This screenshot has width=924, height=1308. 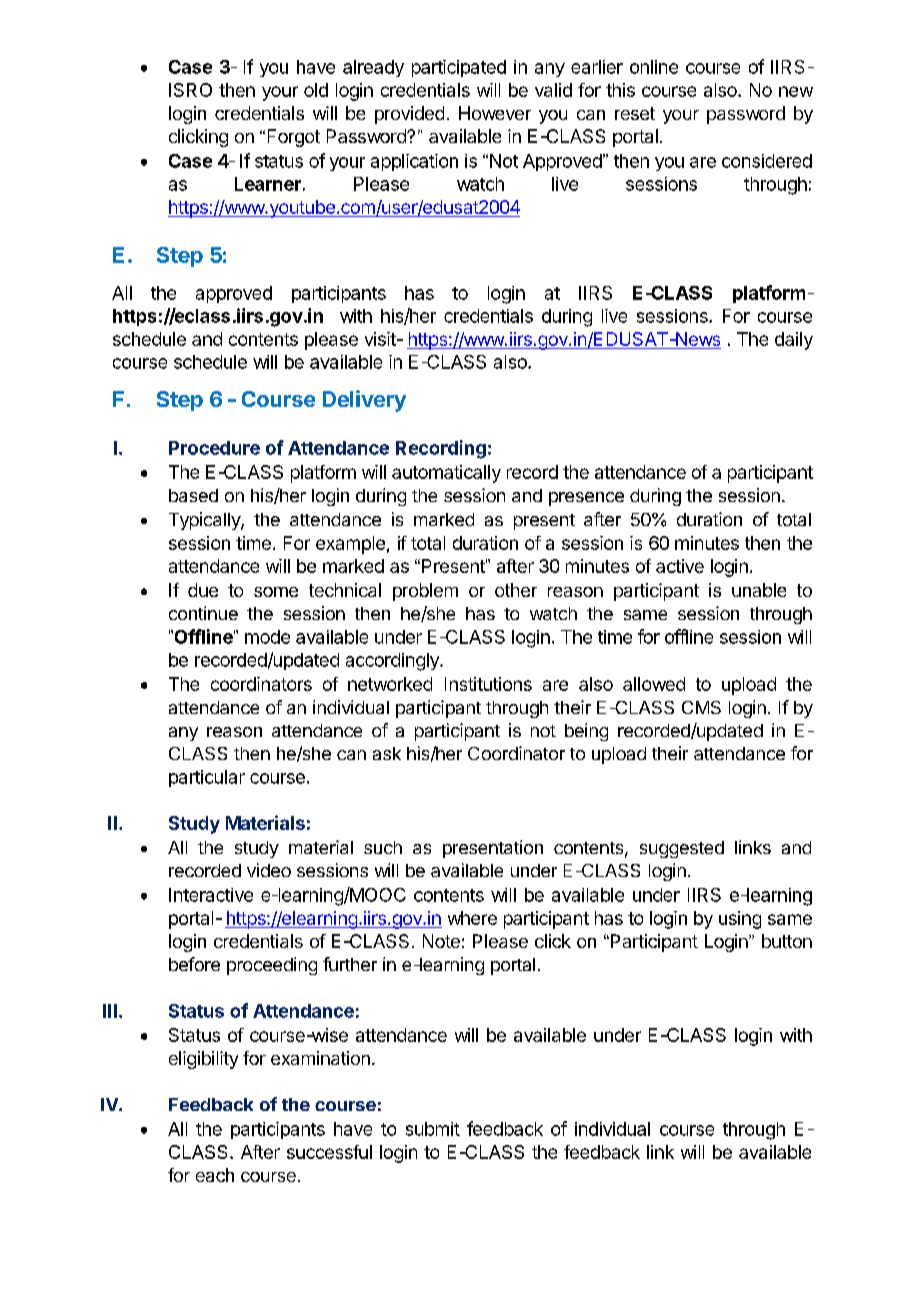 What do you see at coordinates (215, 1175) in the screenshot?
I see `each` at bounding box center [215, 1175].
